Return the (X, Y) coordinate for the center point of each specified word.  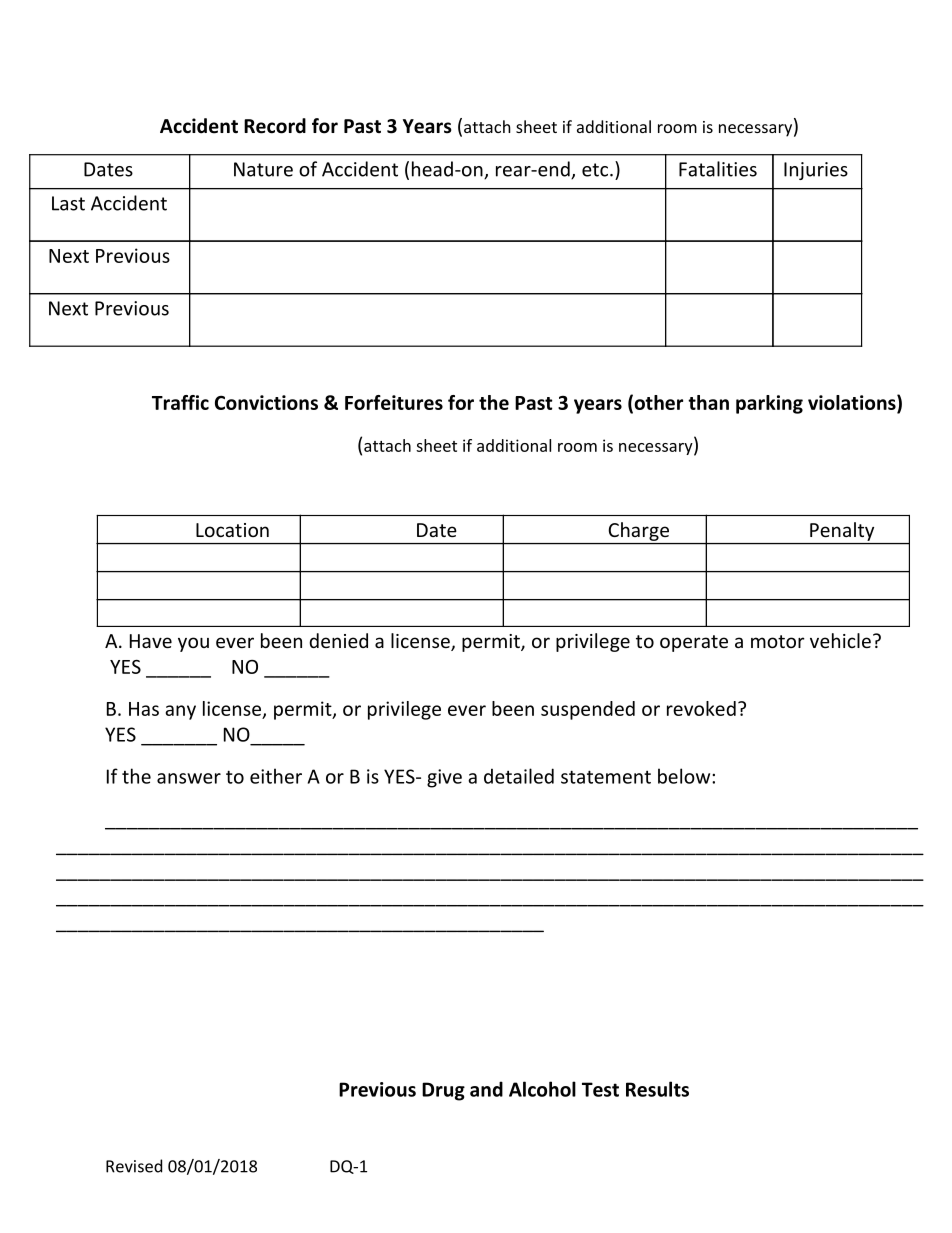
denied (338, 640)
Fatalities (718, 169)
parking (769, 404)
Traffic (180, 402)
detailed (519, 776)
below (685, 776)
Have (151, 641)
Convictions (266, 402)
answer (189, 778)
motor (778, 641)
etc (596, 170)
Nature (263, 169)
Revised (134, 1166)
